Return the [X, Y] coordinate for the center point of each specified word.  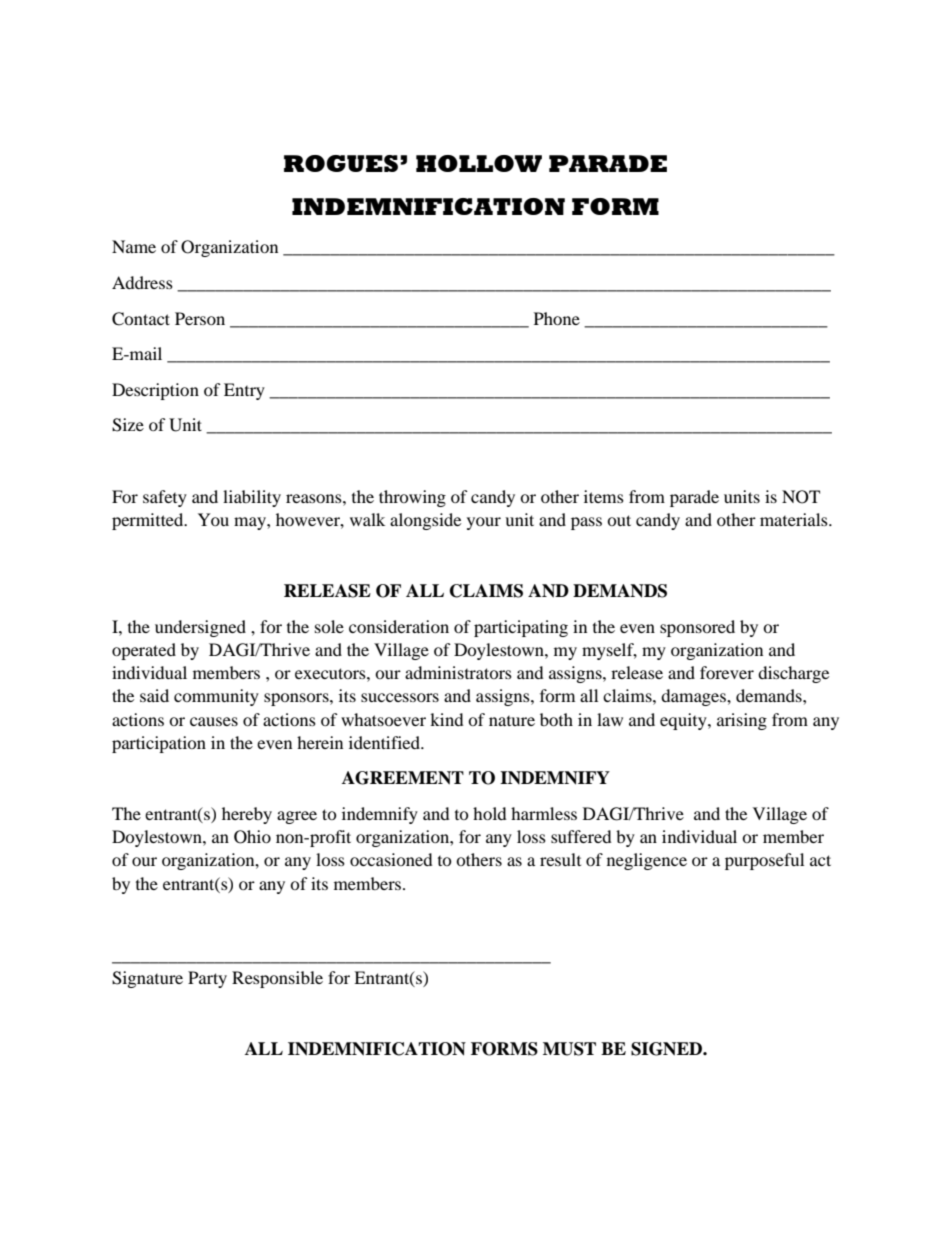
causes [214, 721]
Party [207, 979]
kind [447, 719]
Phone [557, 318]
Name [134, 246]
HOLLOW [479, 163]
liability [252, 498]
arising [742, 721]
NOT [801, 497]
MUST [569, 1049]
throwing [412, 498]
